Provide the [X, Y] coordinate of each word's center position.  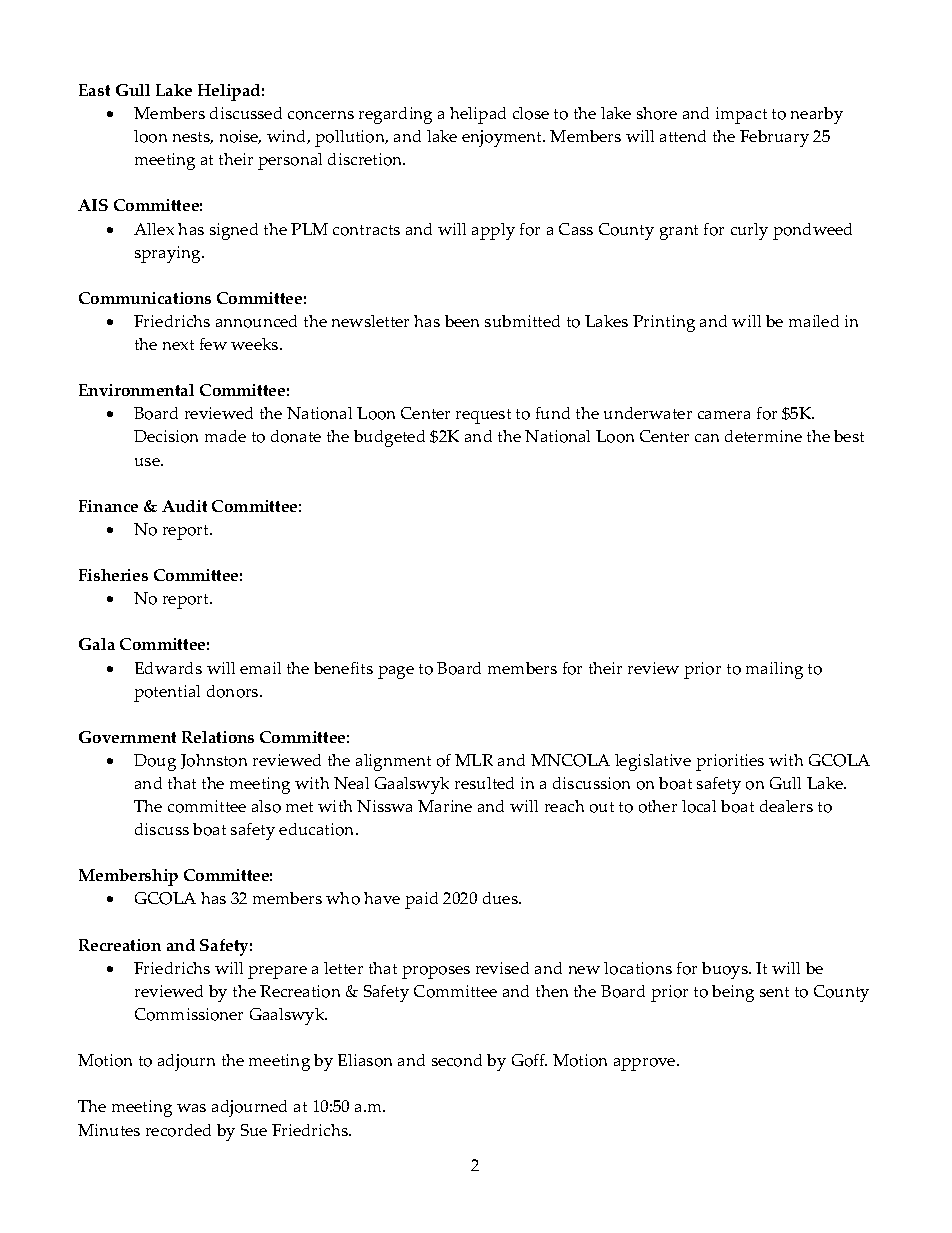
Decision [166, 436]
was [191, 1108]
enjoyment [503, 138]
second [457, 1060]
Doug [155, 762]
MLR [474, 760]
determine [763, 436]
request [483, 416]
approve [646, 1064]
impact [741, 115]
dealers [786, 806]
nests [193, 138]
